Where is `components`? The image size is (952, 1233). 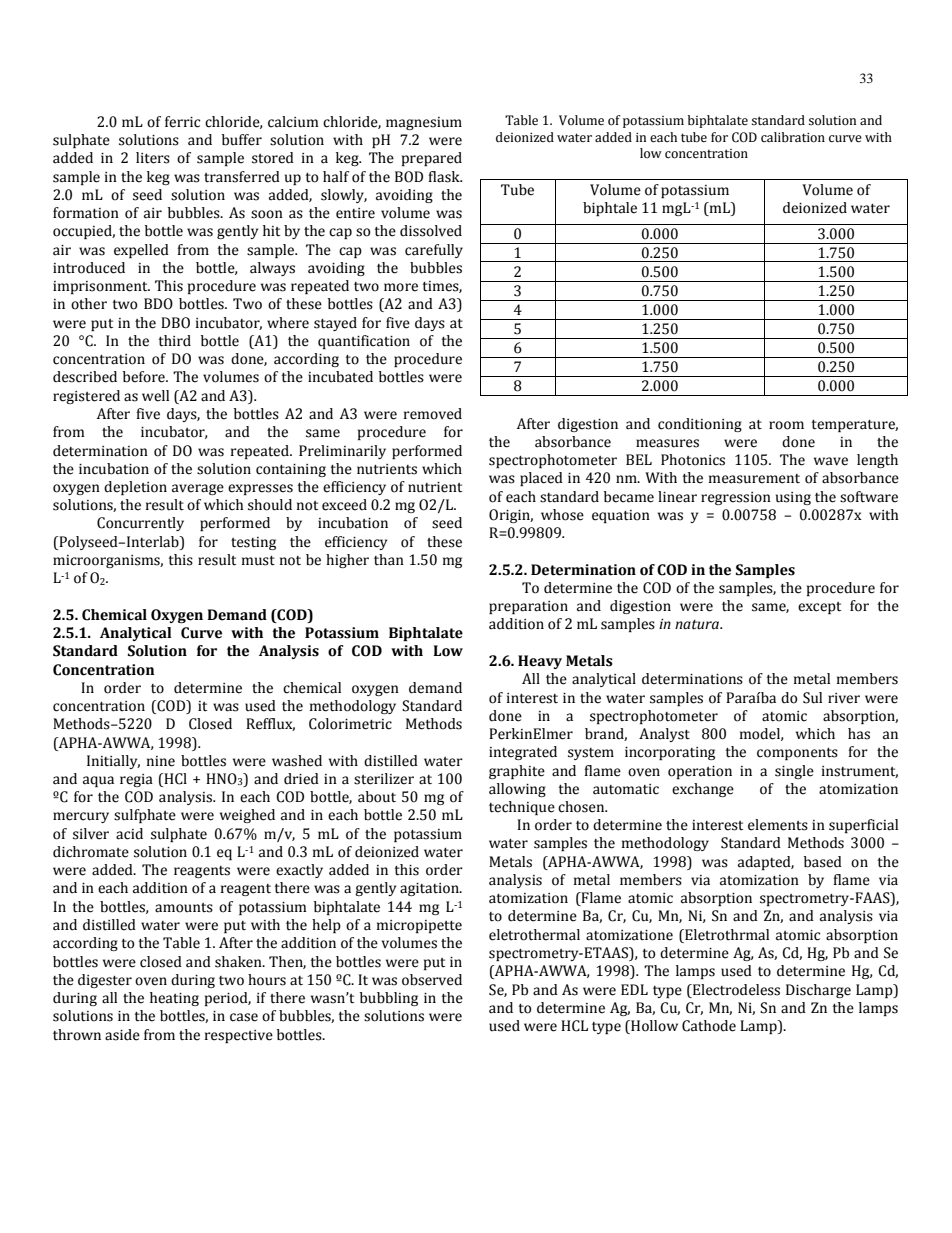 components is located at coordinates (797, 754).
